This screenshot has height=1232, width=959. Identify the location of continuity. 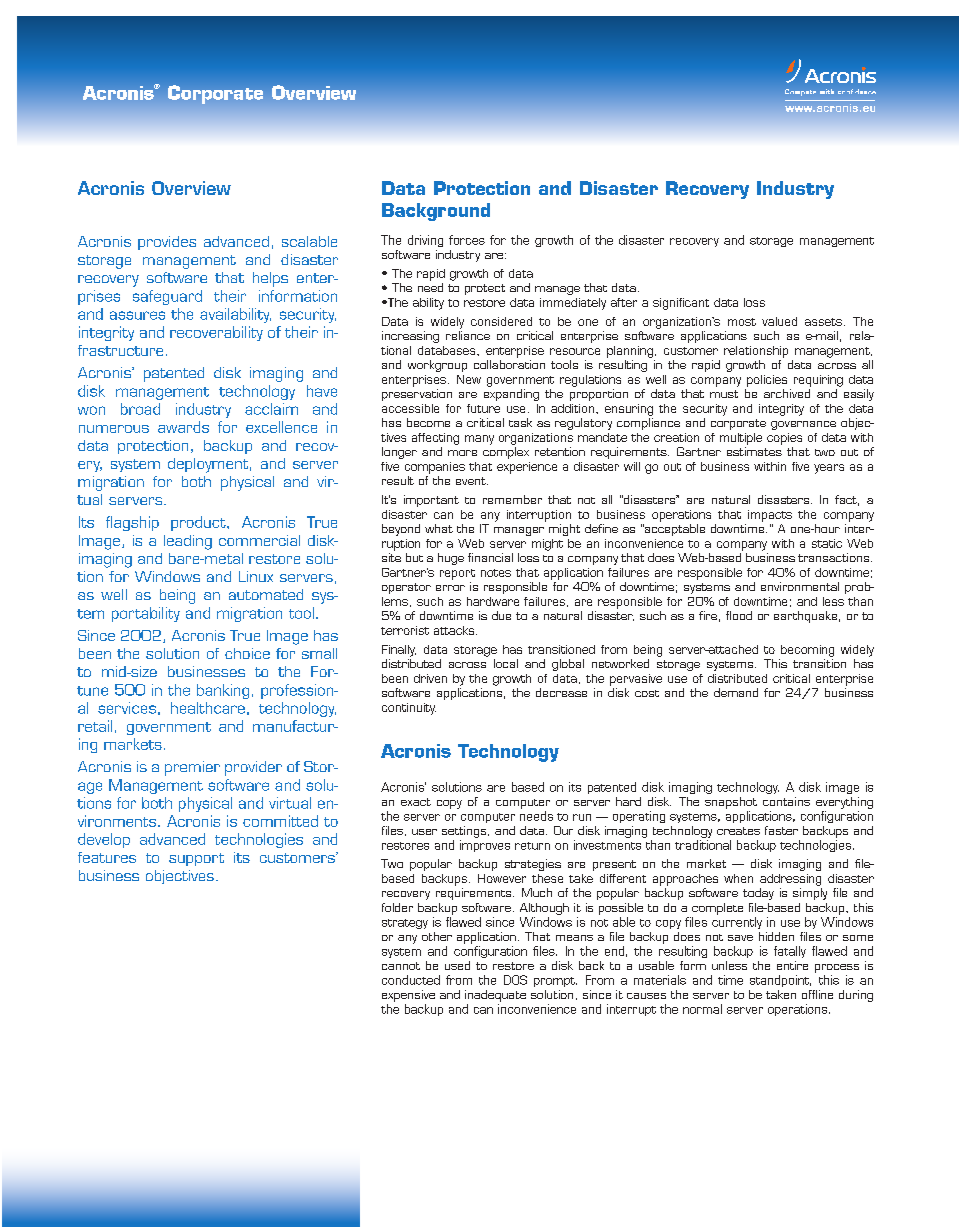
(409, 709).
